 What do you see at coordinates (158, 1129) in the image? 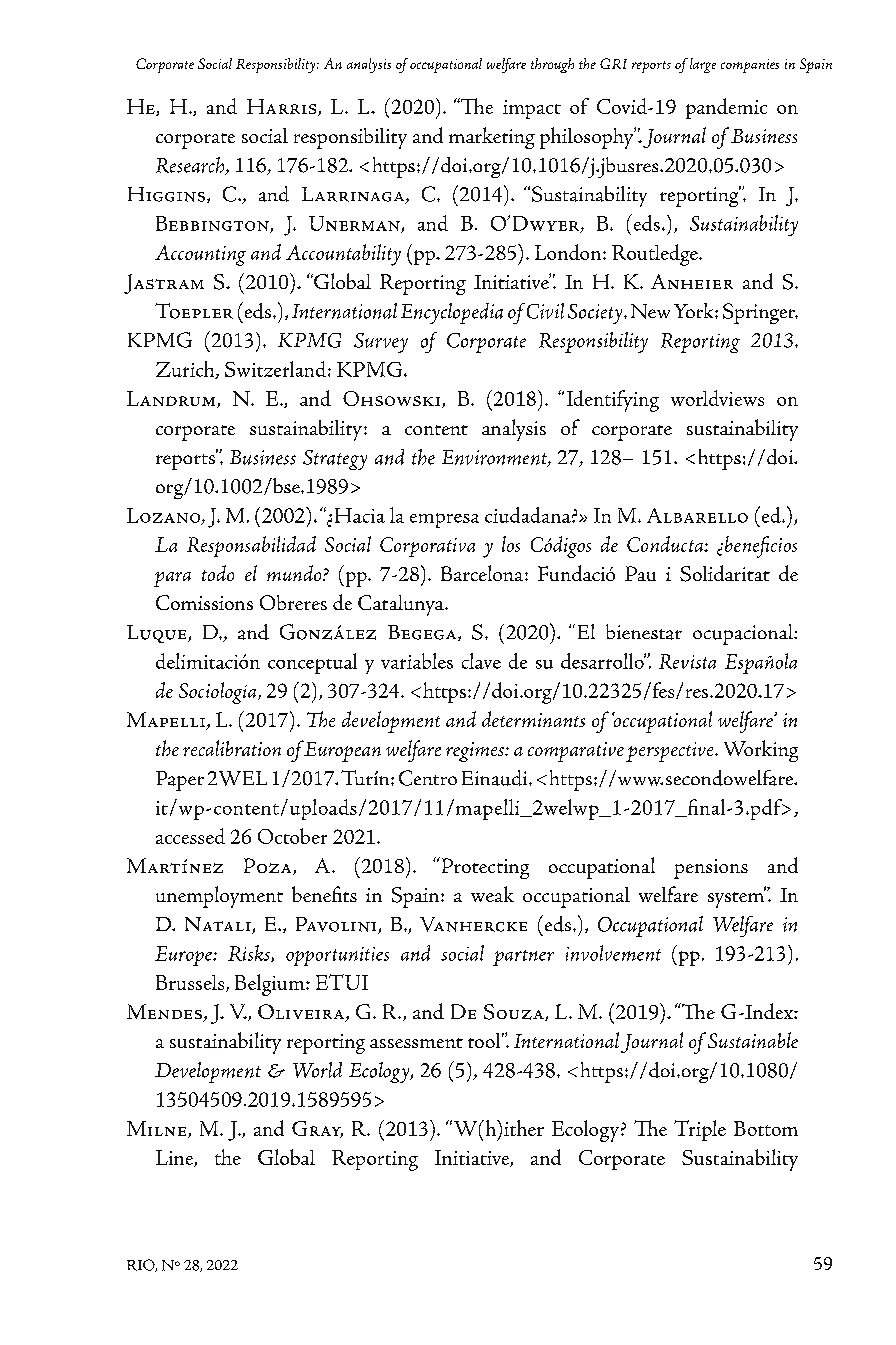
I see `Milne` at bounding box center [158, 1129].
